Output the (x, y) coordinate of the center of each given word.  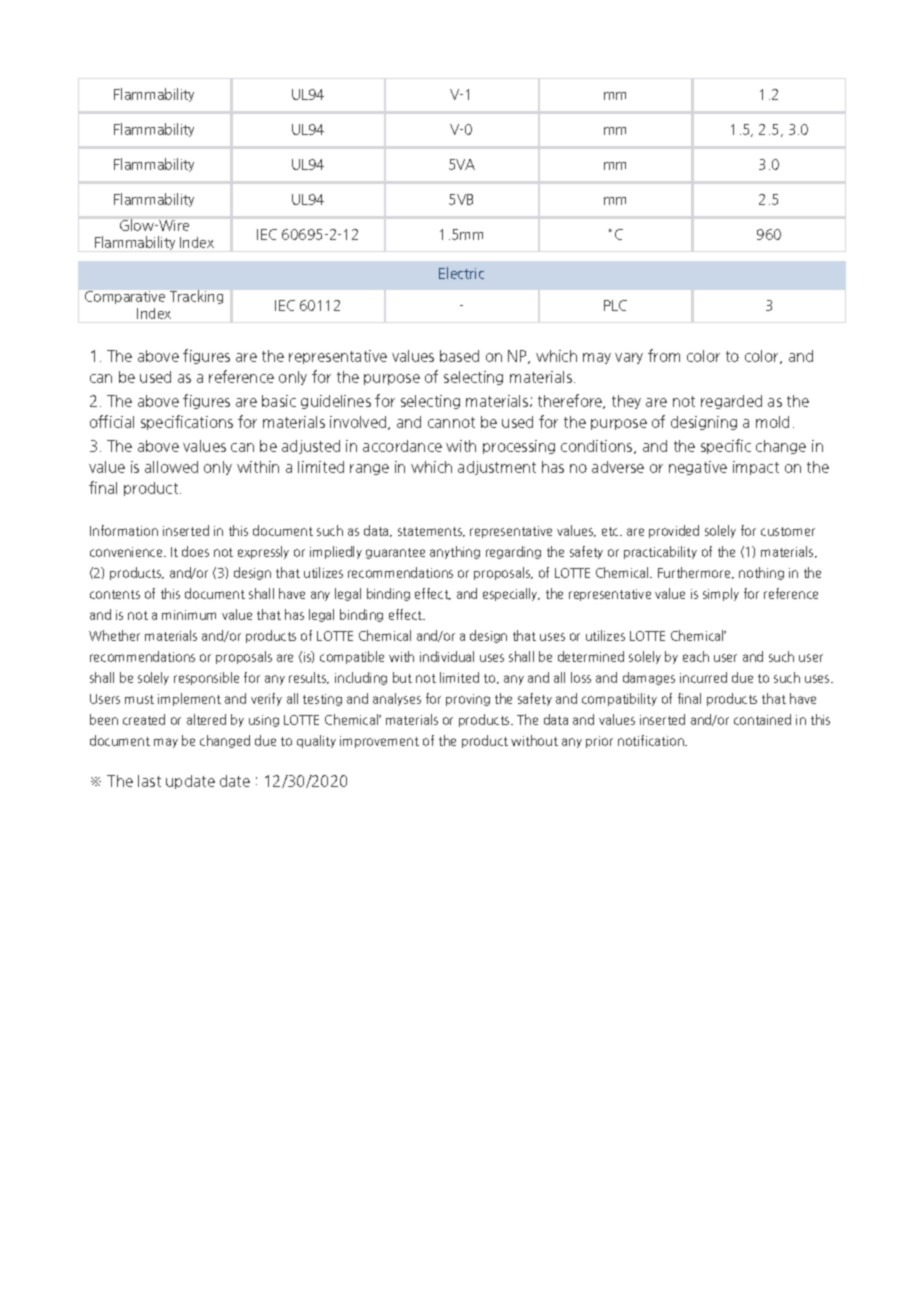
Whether (114, 635)
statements (431, 532)
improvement (379, 742)
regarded (731, 402)
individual (447, 656)
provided (674, 531)
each (696, 656)
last (149, 781)
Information (124, 530)
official (112, 421)
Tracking (196, 297)
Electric (461, 273)
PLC (615, 305)
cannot (451, 422)
